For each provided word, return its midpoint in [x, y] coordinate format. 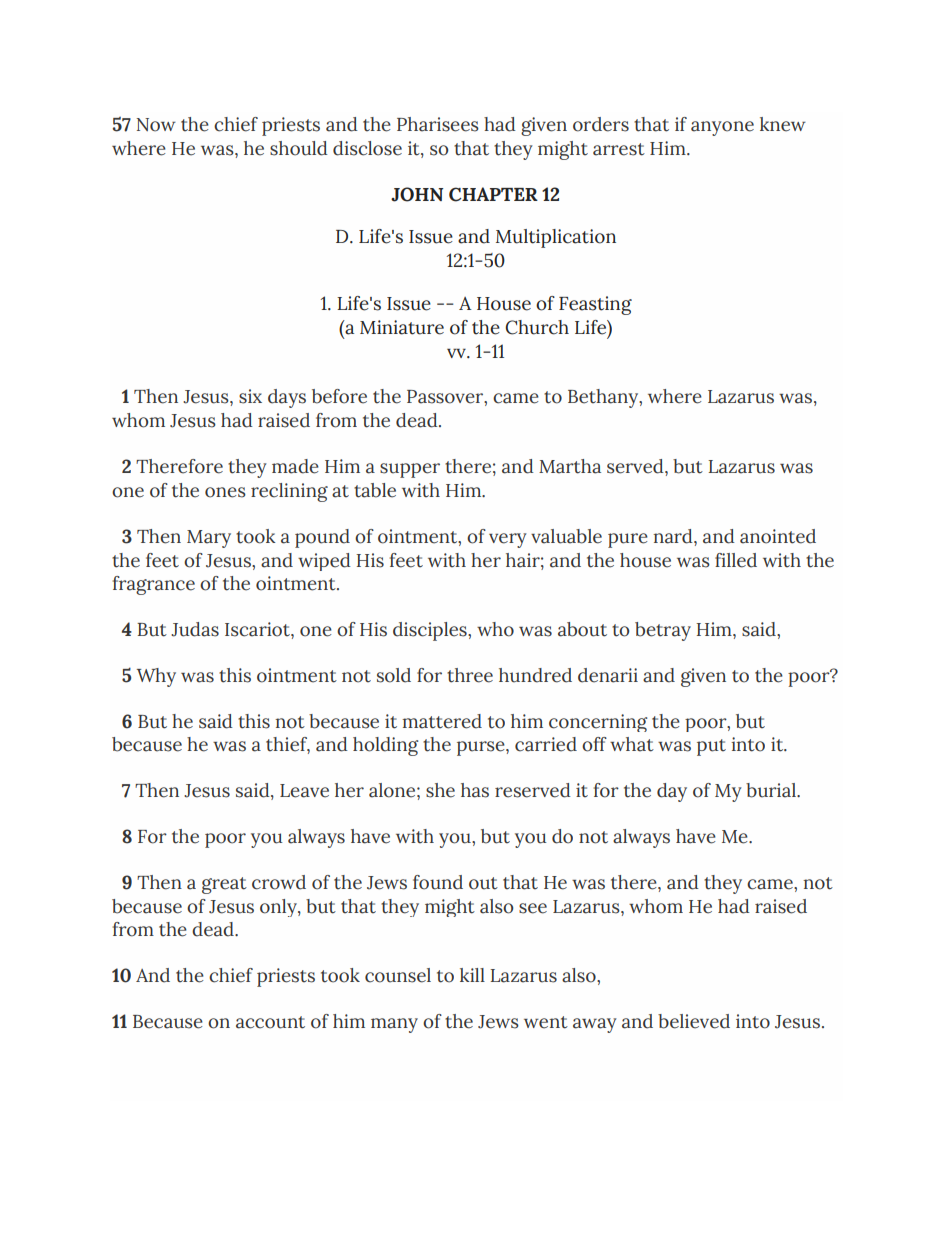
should [299, 148]
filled [736, 560]
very [508, 540]
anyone [722, 128]
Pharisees [438, 124]
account [270, 1022]
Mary [209, 539]
